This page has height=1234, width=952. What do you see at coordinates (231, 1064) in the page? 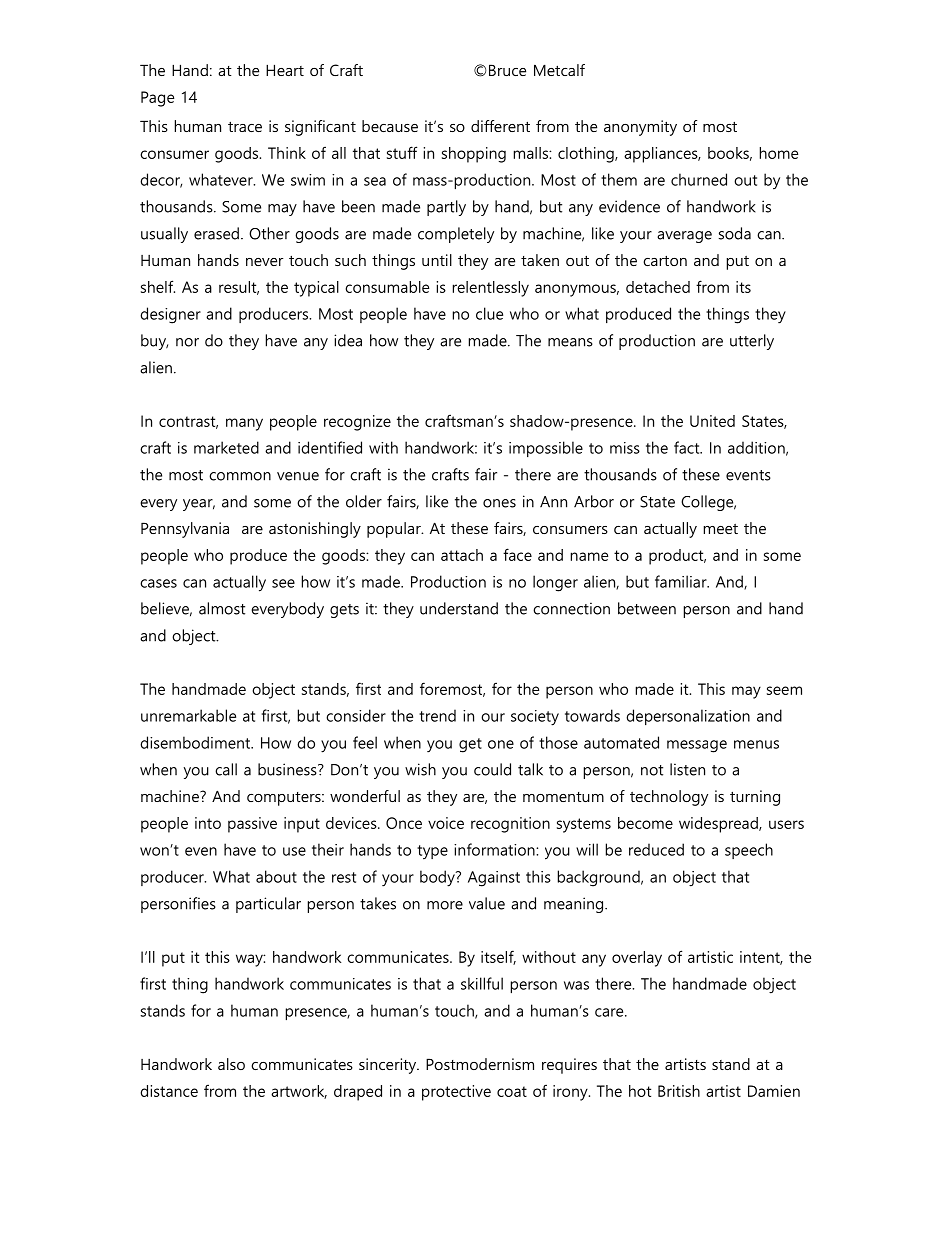
I see `also` at bounding box center [231, 1064].
